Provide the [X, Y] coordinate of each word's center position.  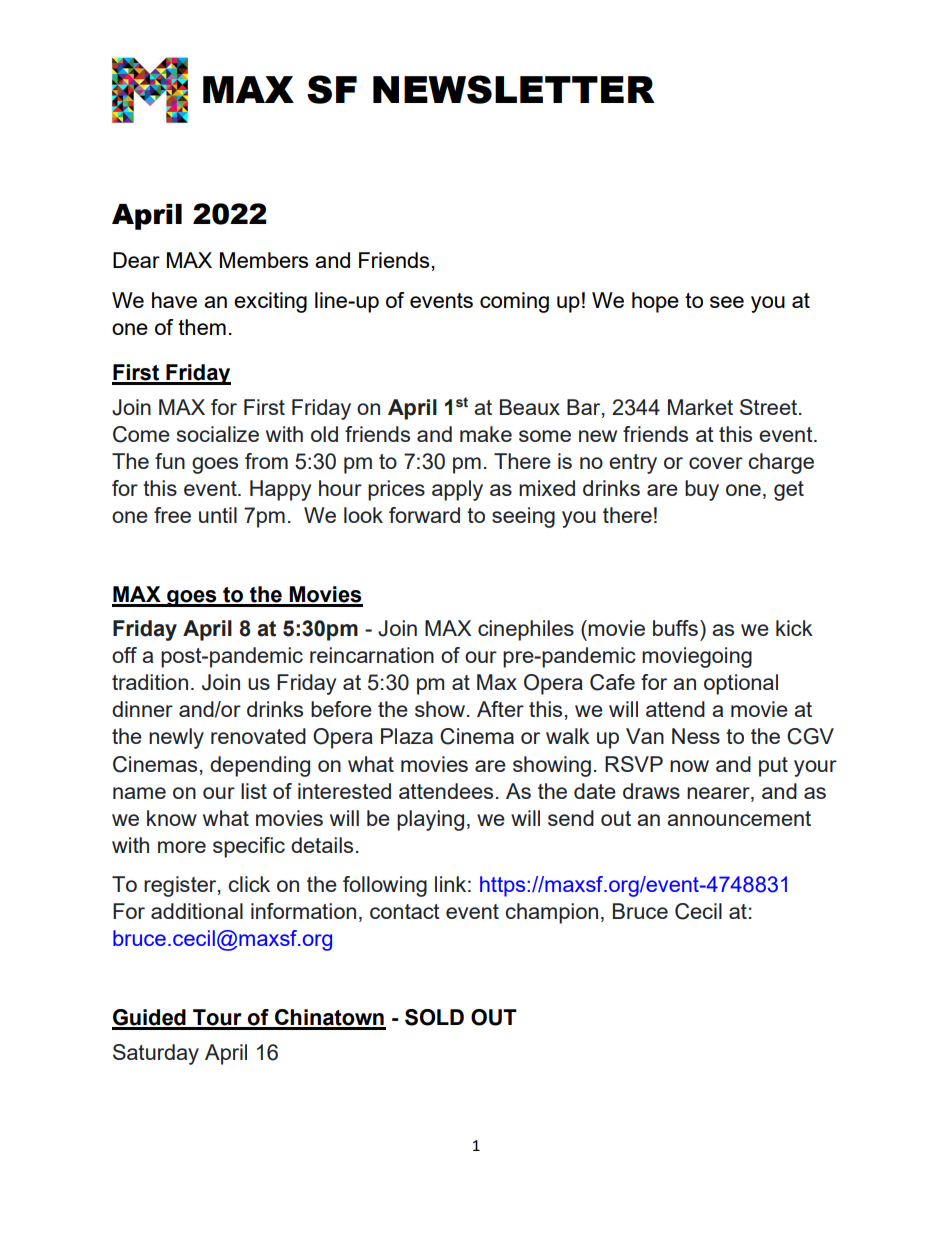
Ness [696, 736]
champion [551, 913]
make [486, 434]
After [500, 709]
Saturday [156, 1054]
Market [700, 407]
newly [176, 738]
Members [264, 260]
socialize [218, 434]
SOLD [434, 1017]
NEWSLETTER [514, 89]
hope [655, 302]
